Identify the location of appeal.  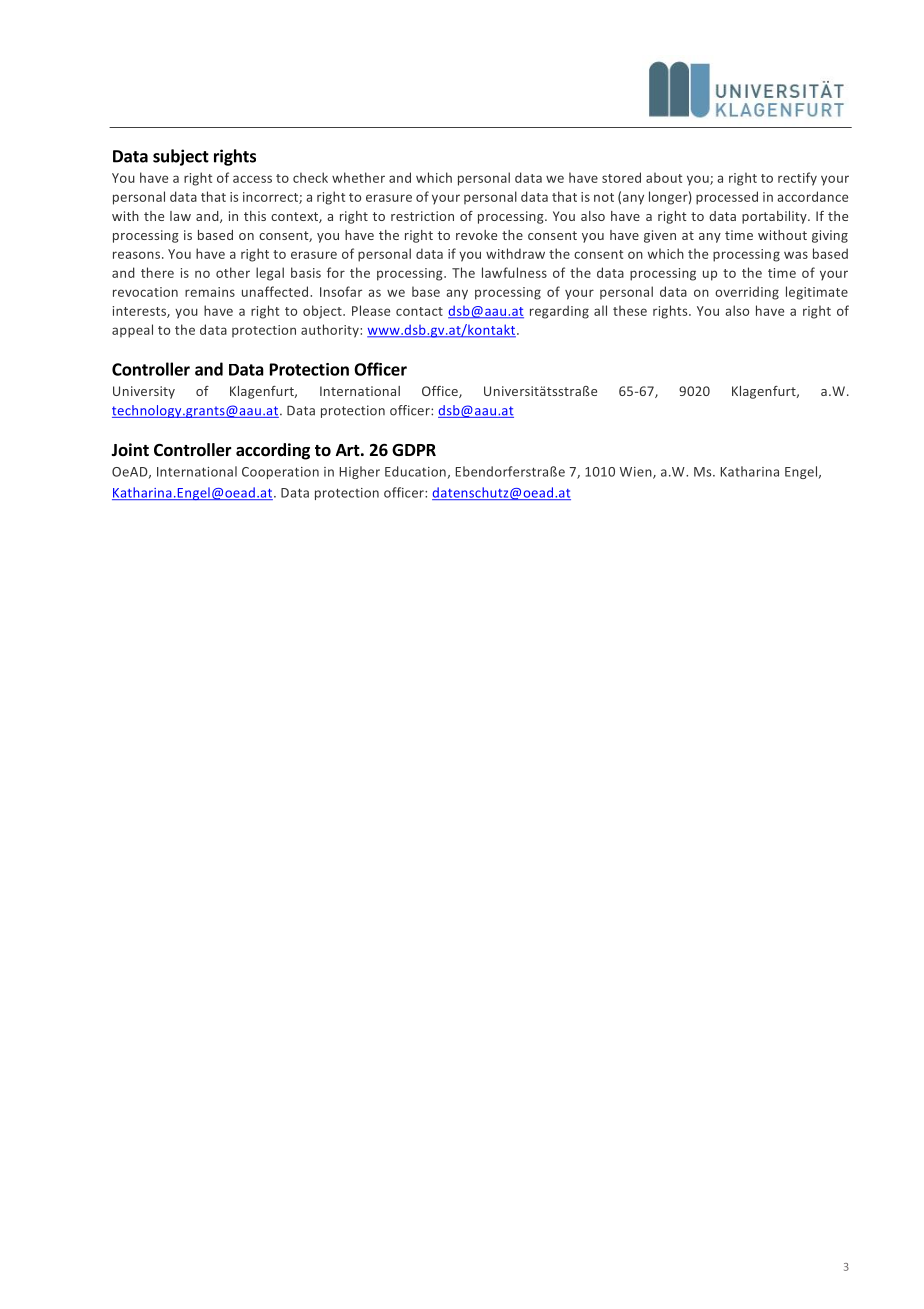
(132, 331).
